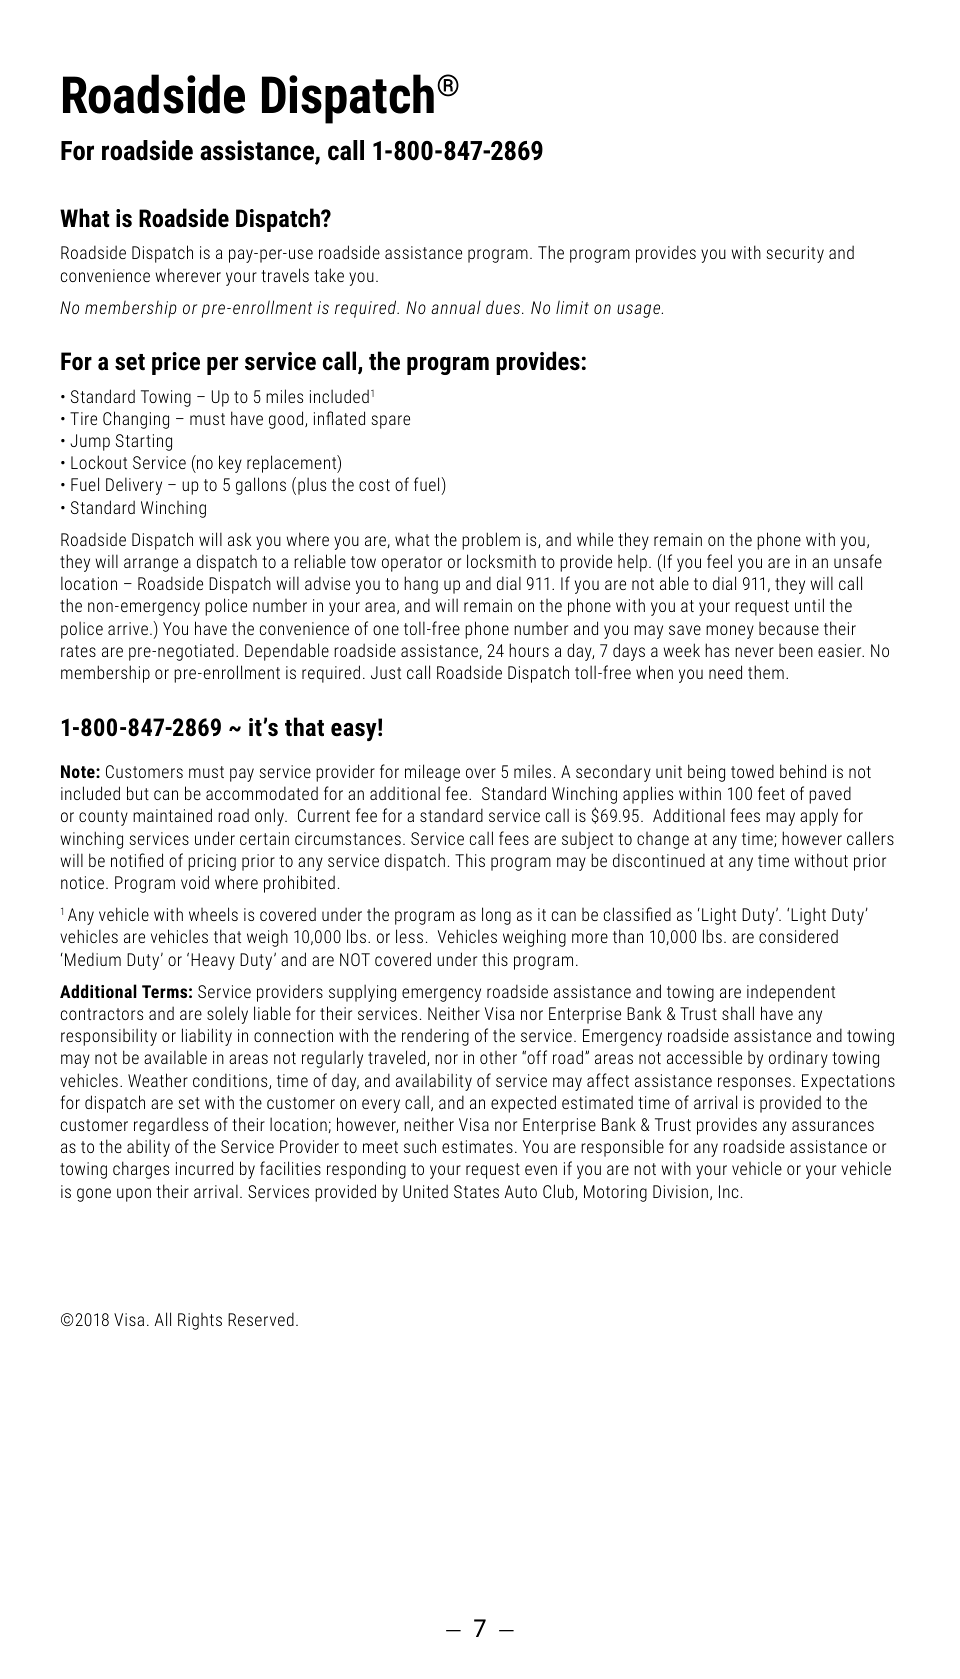 This screenshot has height=1679, width=960. I want to click on security, so click(795, 254).
